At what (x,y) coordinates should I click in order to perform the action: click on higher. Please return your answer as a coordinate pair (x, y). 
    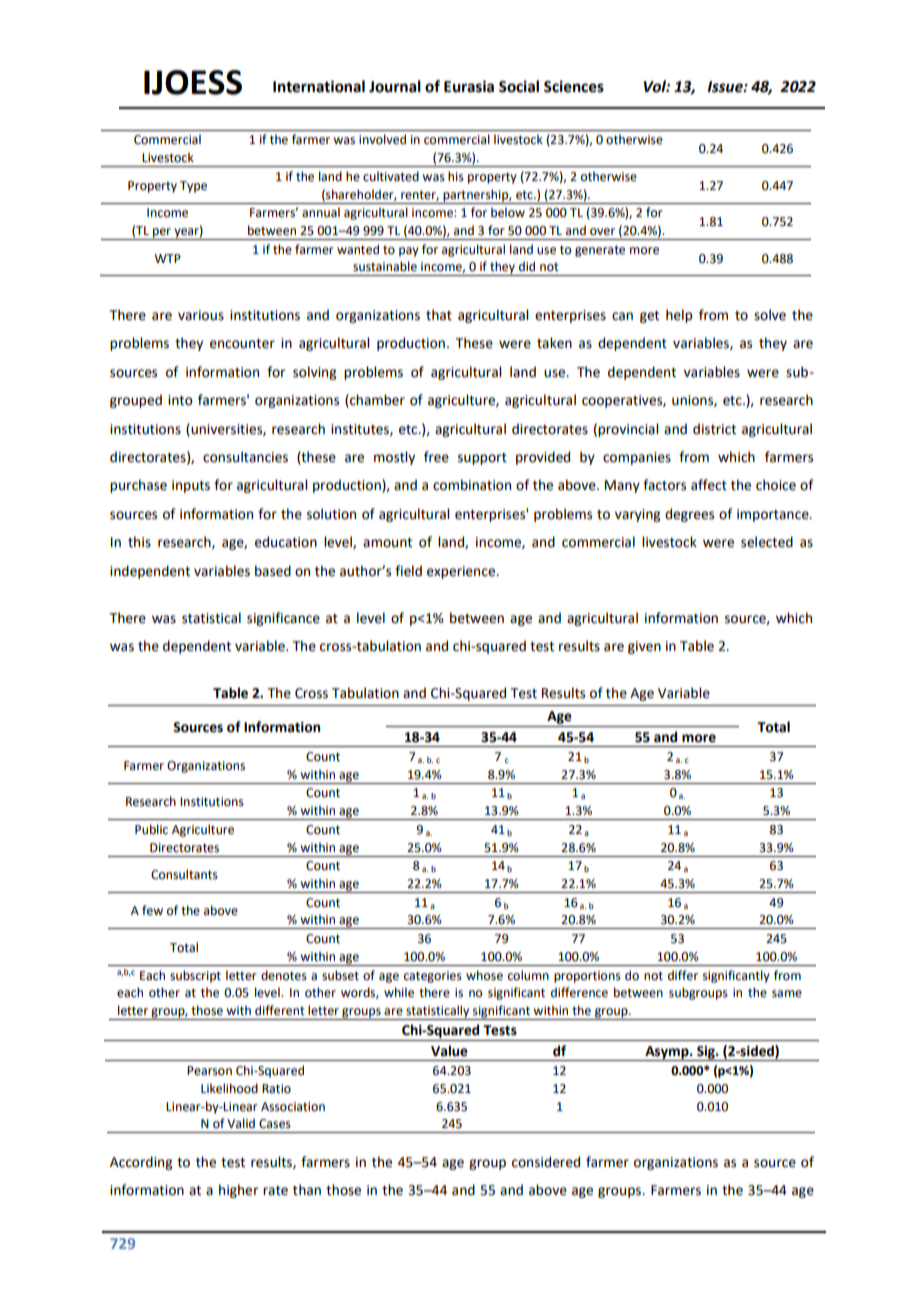
    Looking at the image, I should click on (238, 1191).
